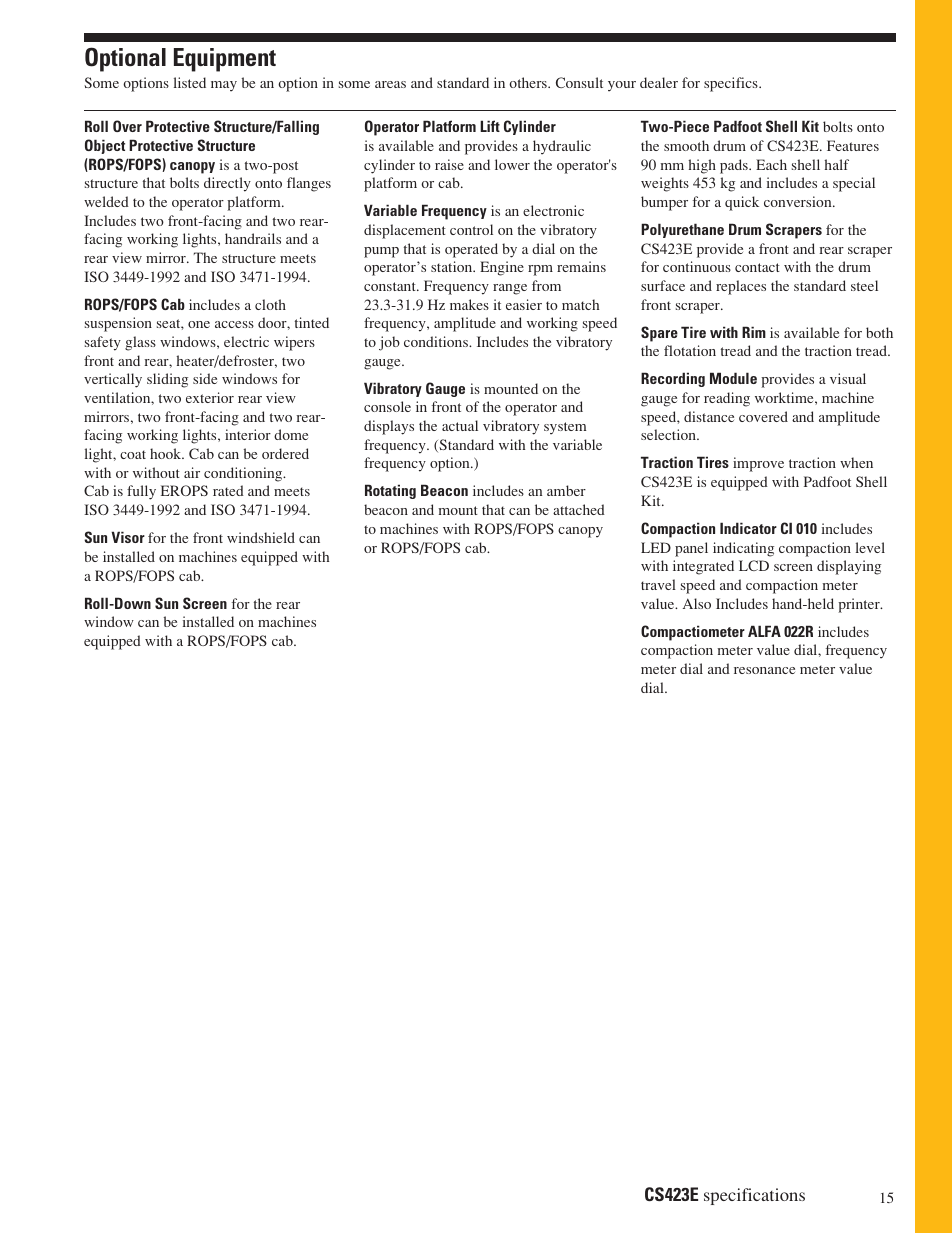 This screenshot has width=952, height=1233. I want to click on windshield, so click(261, 537).
